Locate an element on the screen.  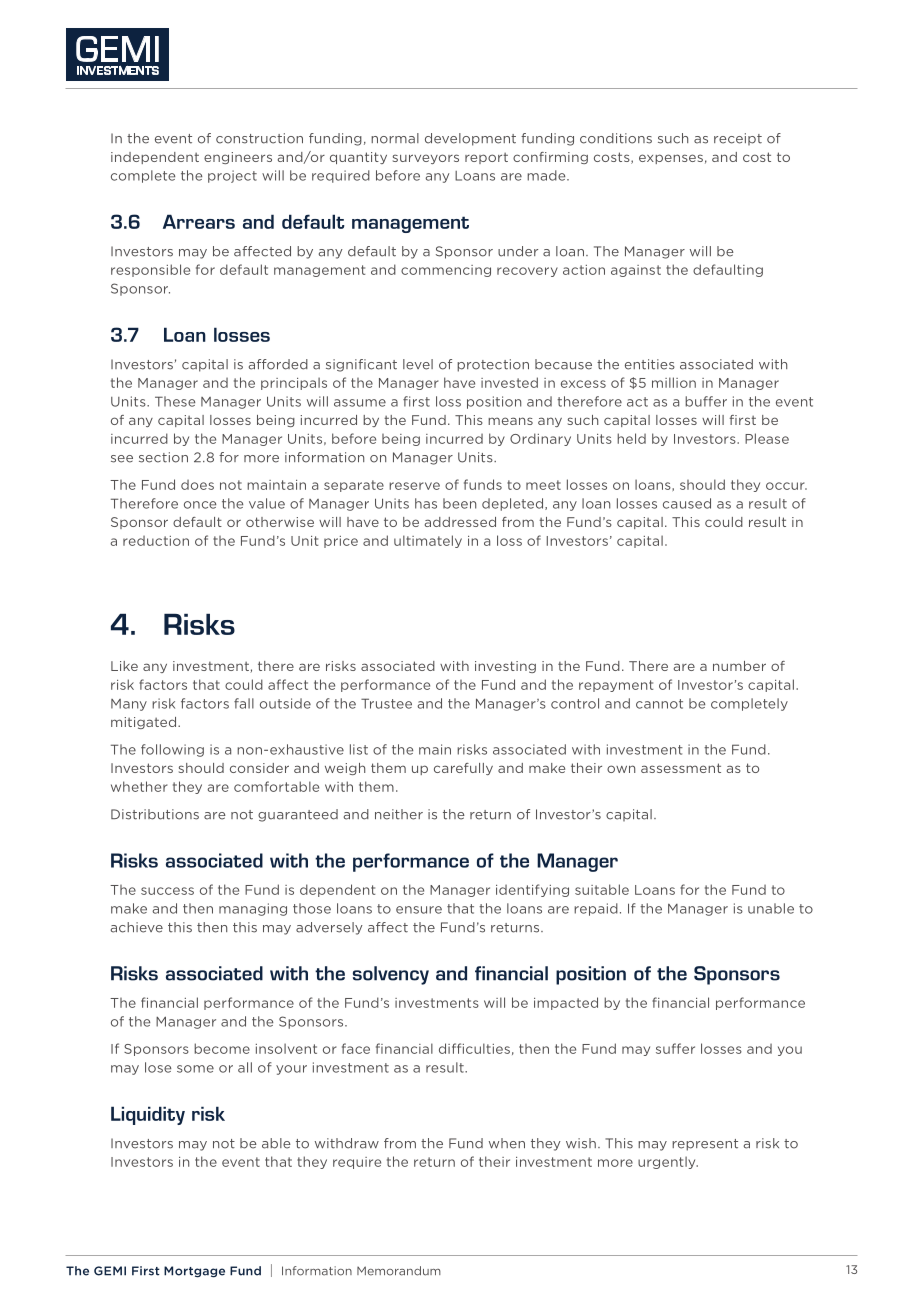
suffer is located at coordinates (675, 1048).
